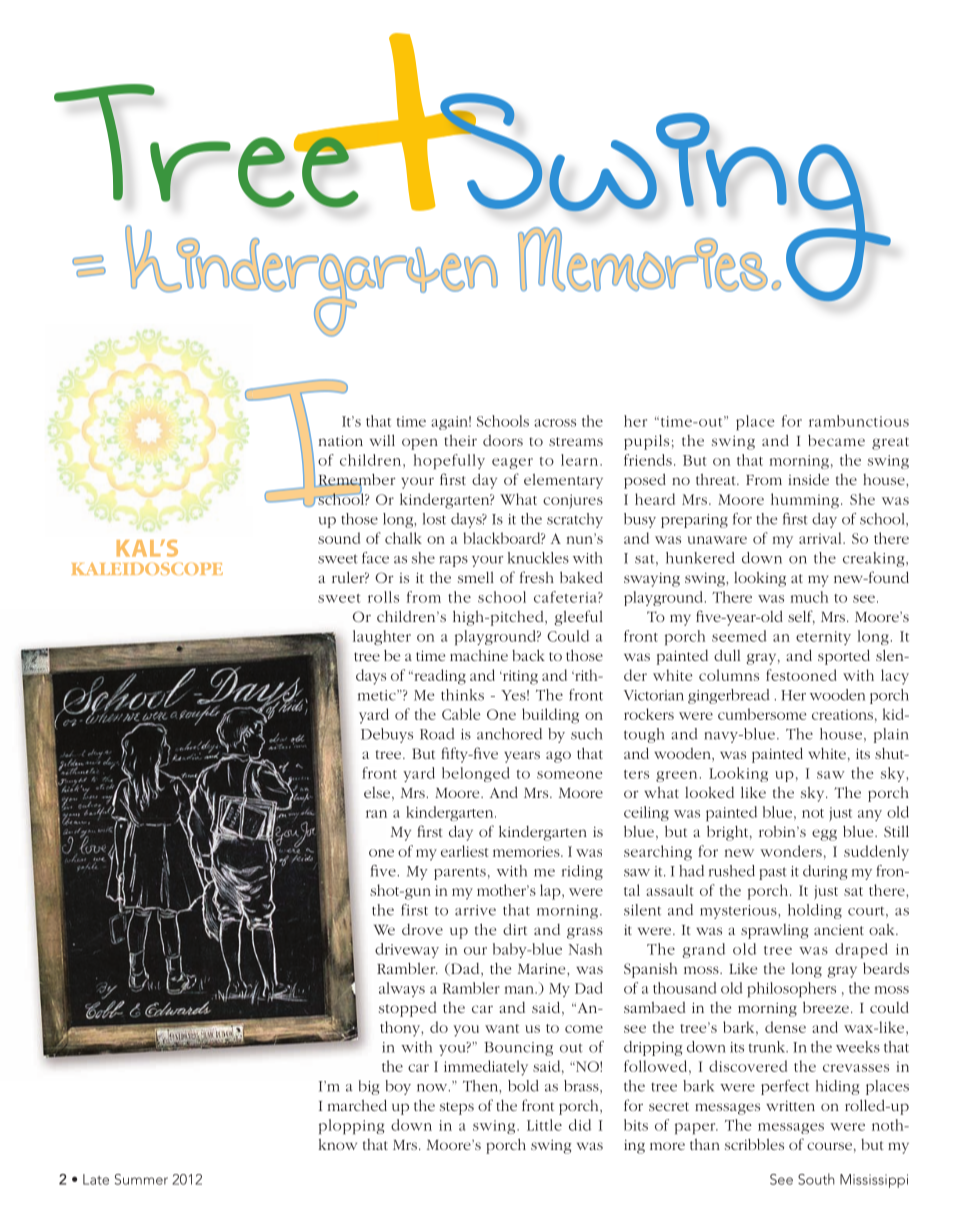 The height and width of the page is (1232, 968). What do you see at coordinates (654, 695) in the page?
I see `Victorian` at bounding box center [654, 695].
